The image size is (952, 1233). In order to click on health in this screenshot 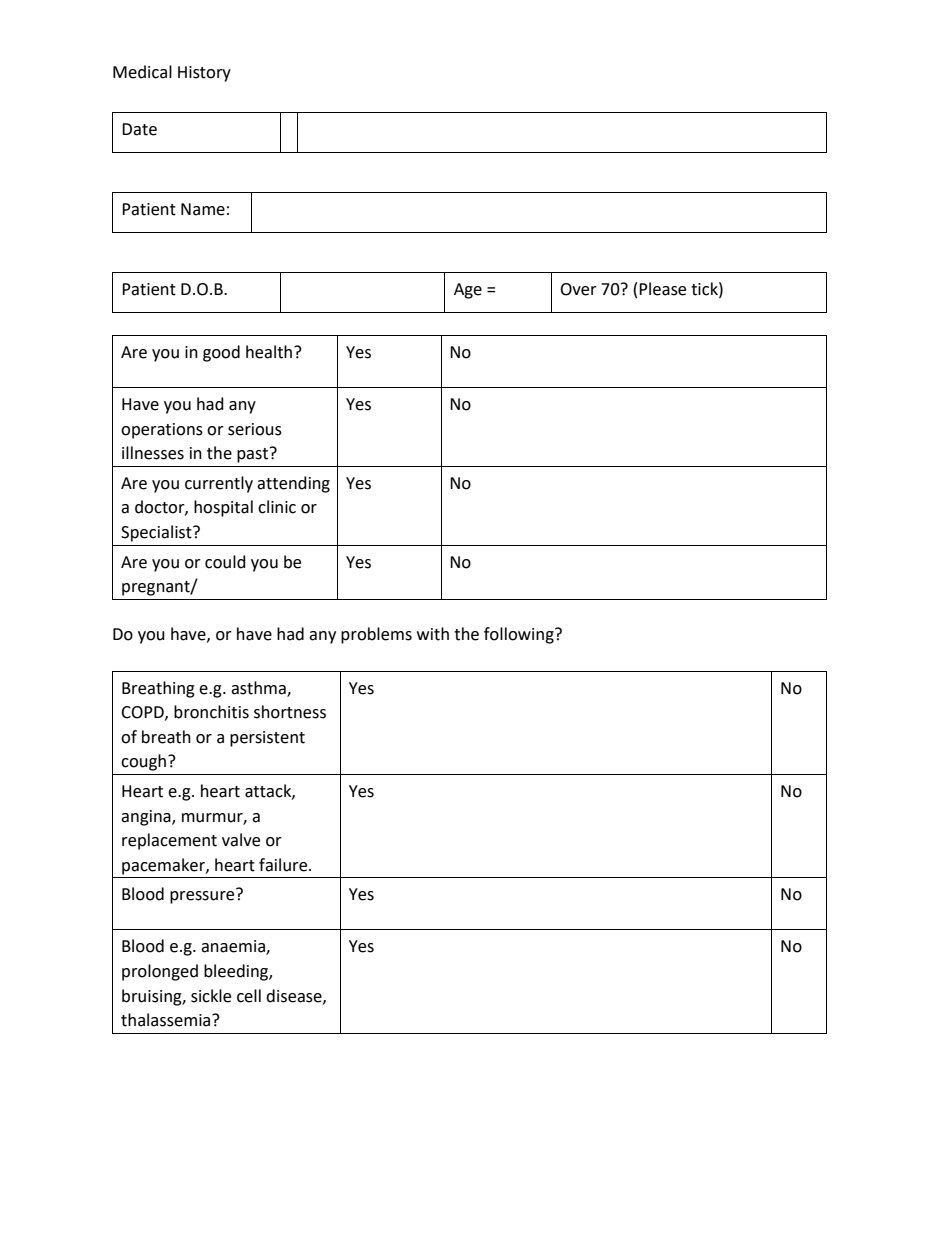, I will do `click(270, 352)`.
